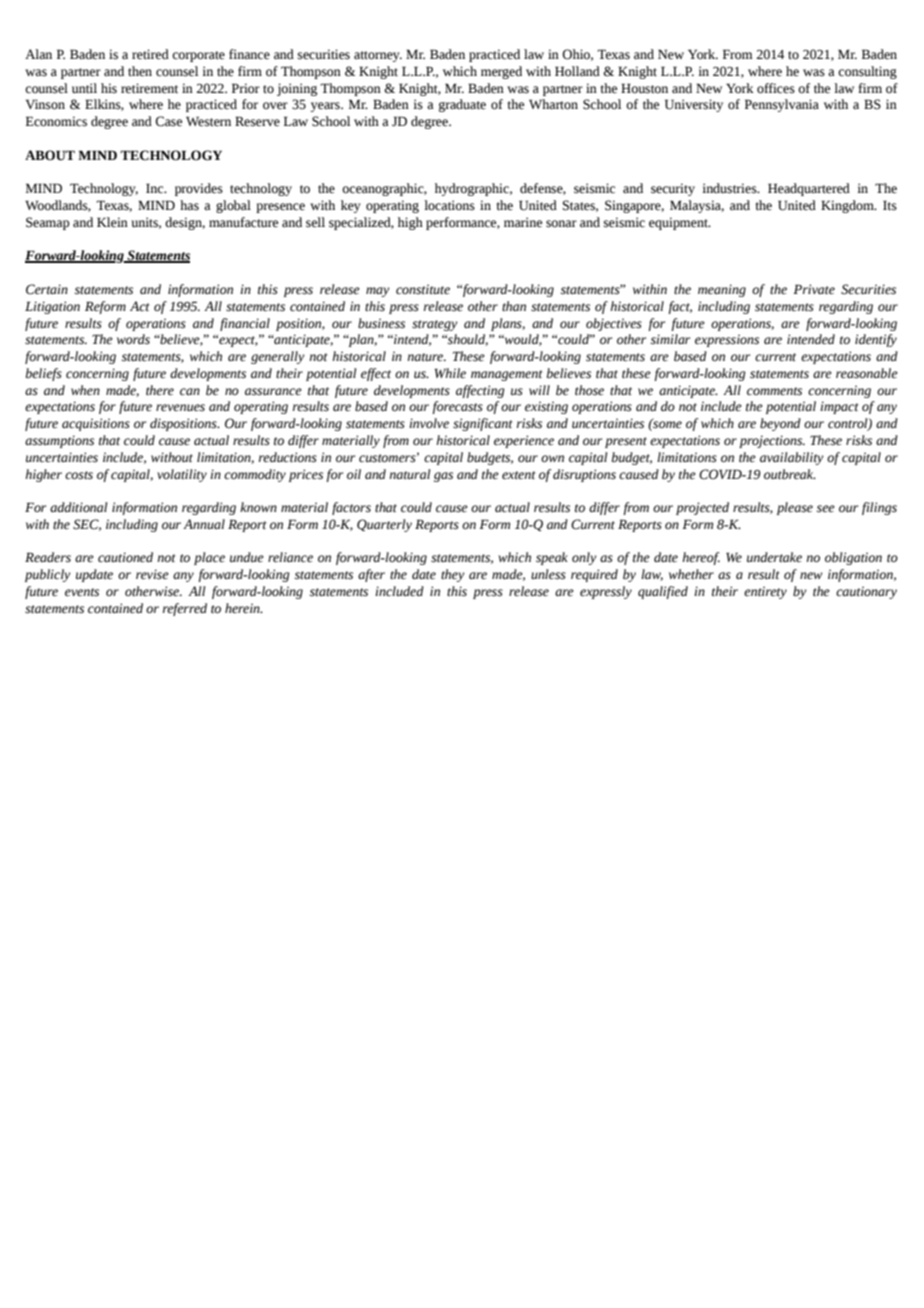 This document has width=924, height=1308. I want to click on offices, so click(776, 88).
